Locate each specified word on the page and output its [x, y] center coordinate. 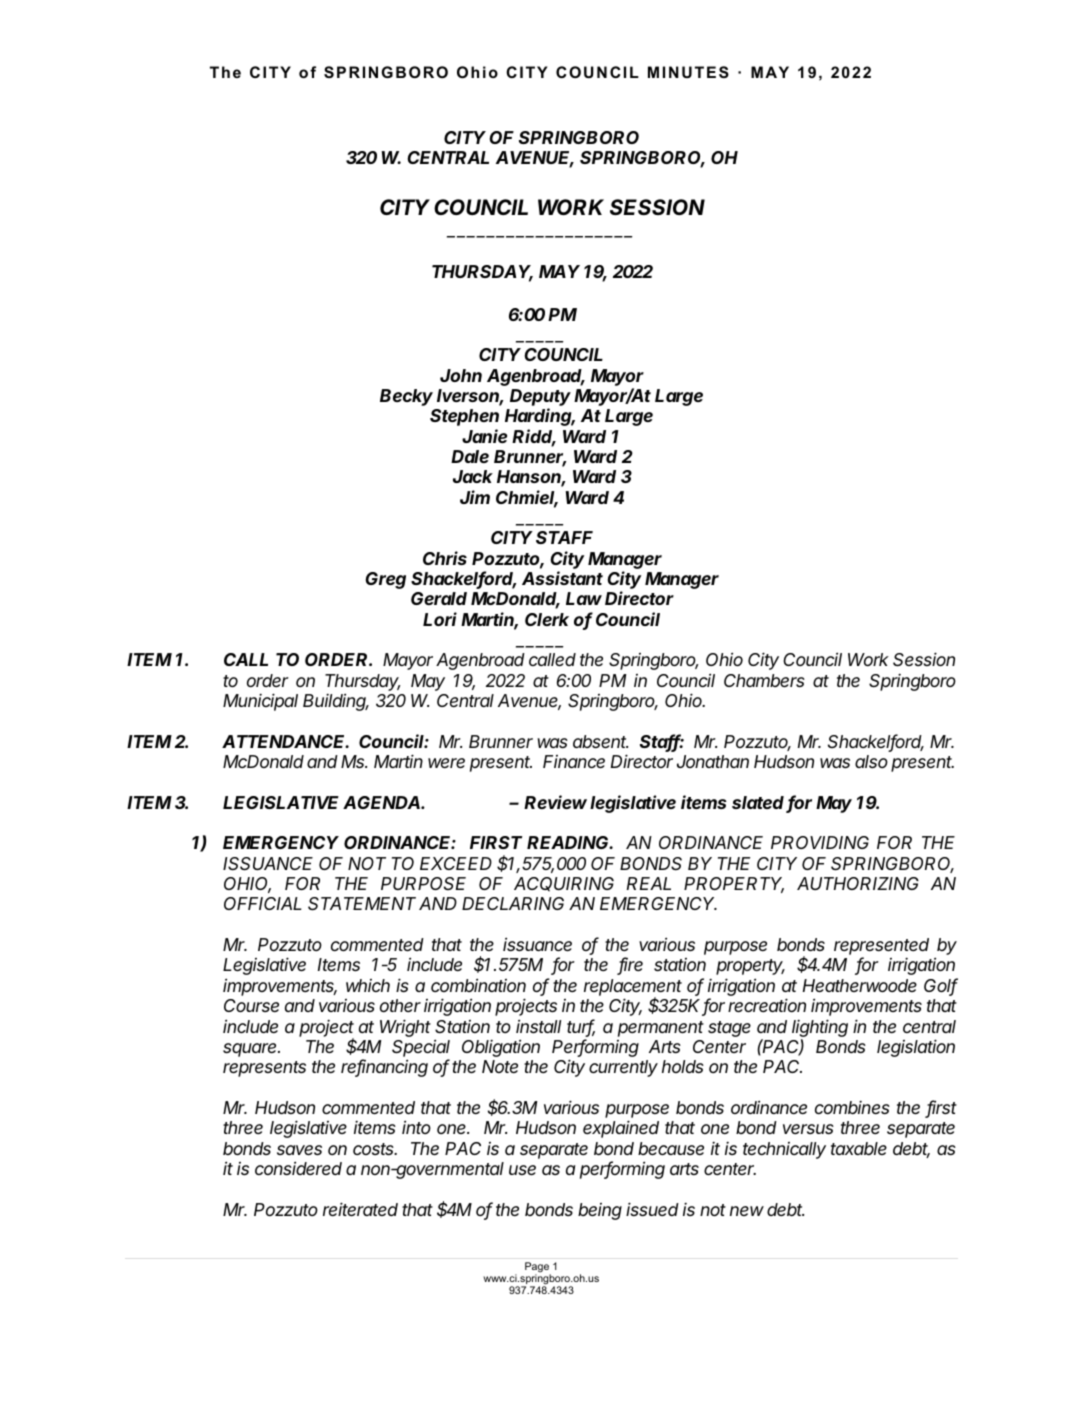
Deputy [540, 399]
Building [336, 702]
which [368, 985]
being [600, 1211]
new [747, 1211]
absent [600, 741]
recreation [767, 1005]
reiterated [360, 1209]
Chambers [764, 680]
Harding [540, 417]
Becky [406, 397]
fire [630, 966]
